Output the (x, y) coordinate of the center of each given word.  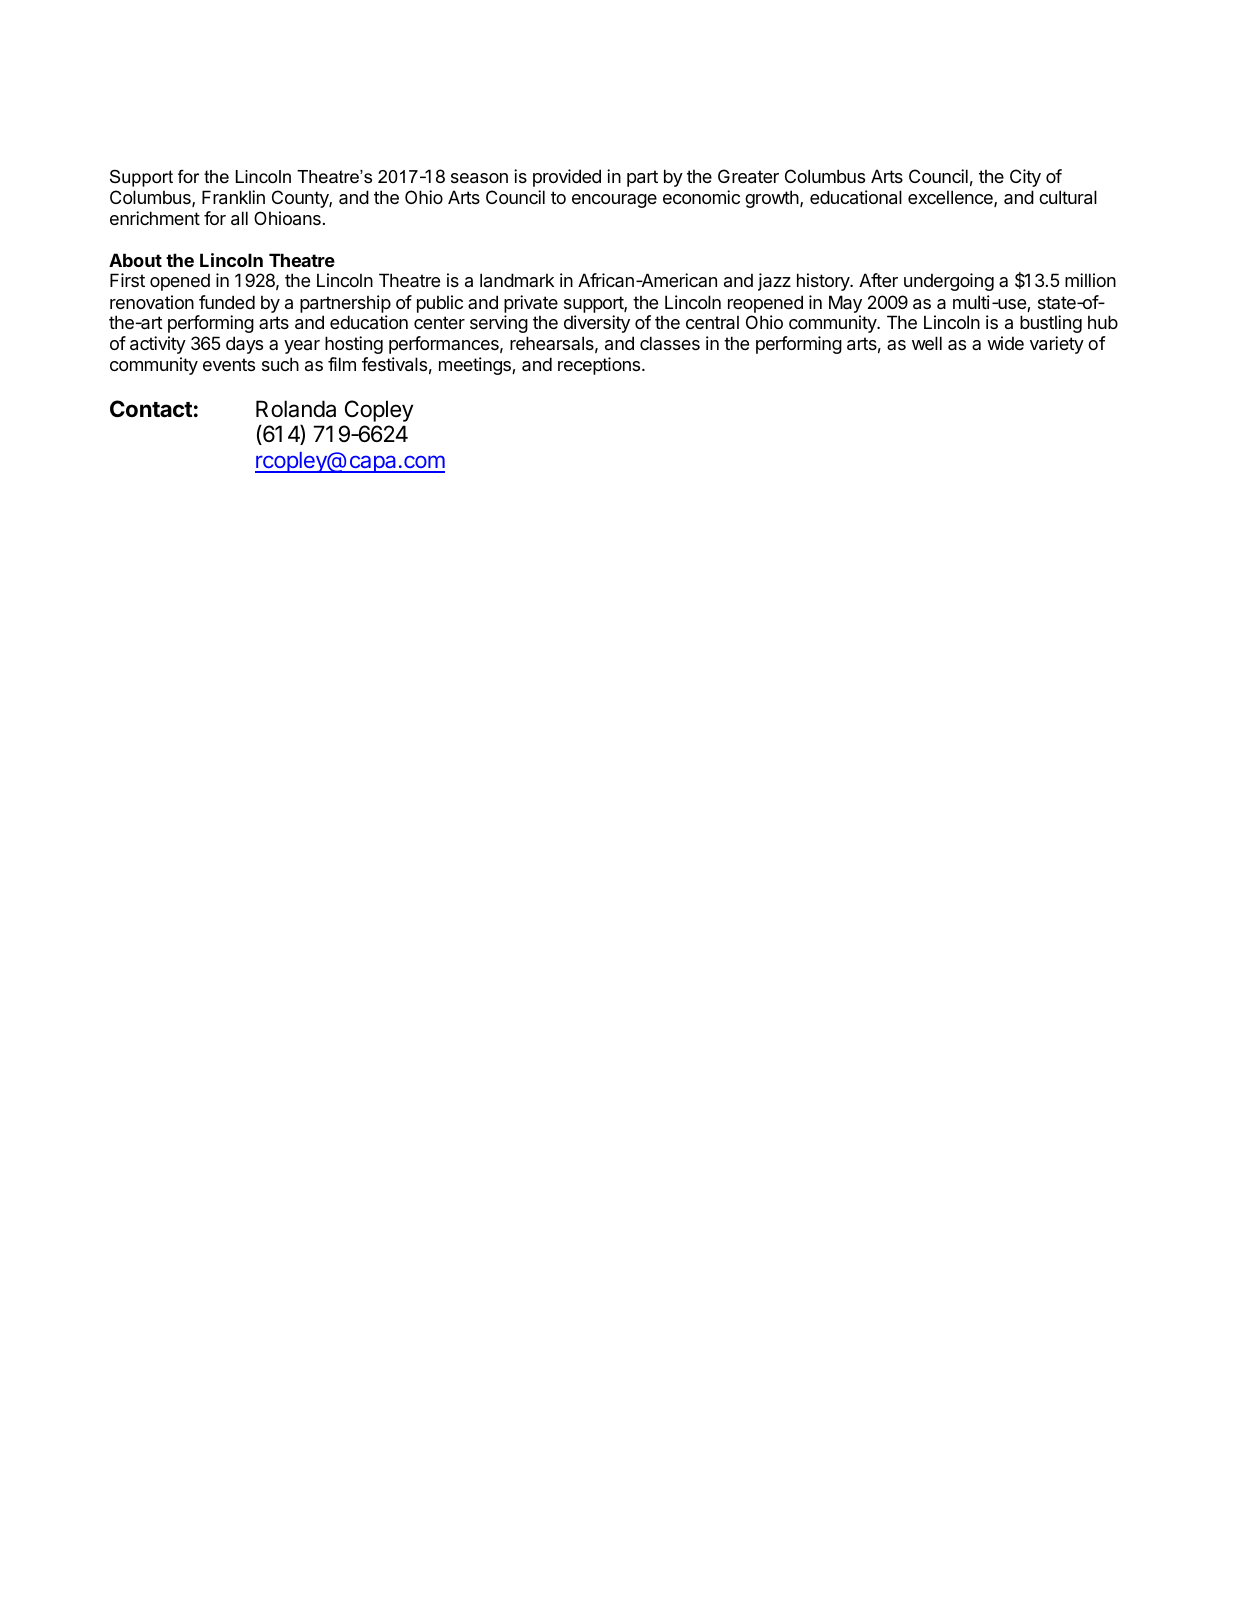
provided (567, 178)
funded (227, 302)
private (531, 304)
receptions (600, 366)
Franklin (233, 197)
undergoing (949, 282)
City (1025, 178)
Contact (151, 409)
